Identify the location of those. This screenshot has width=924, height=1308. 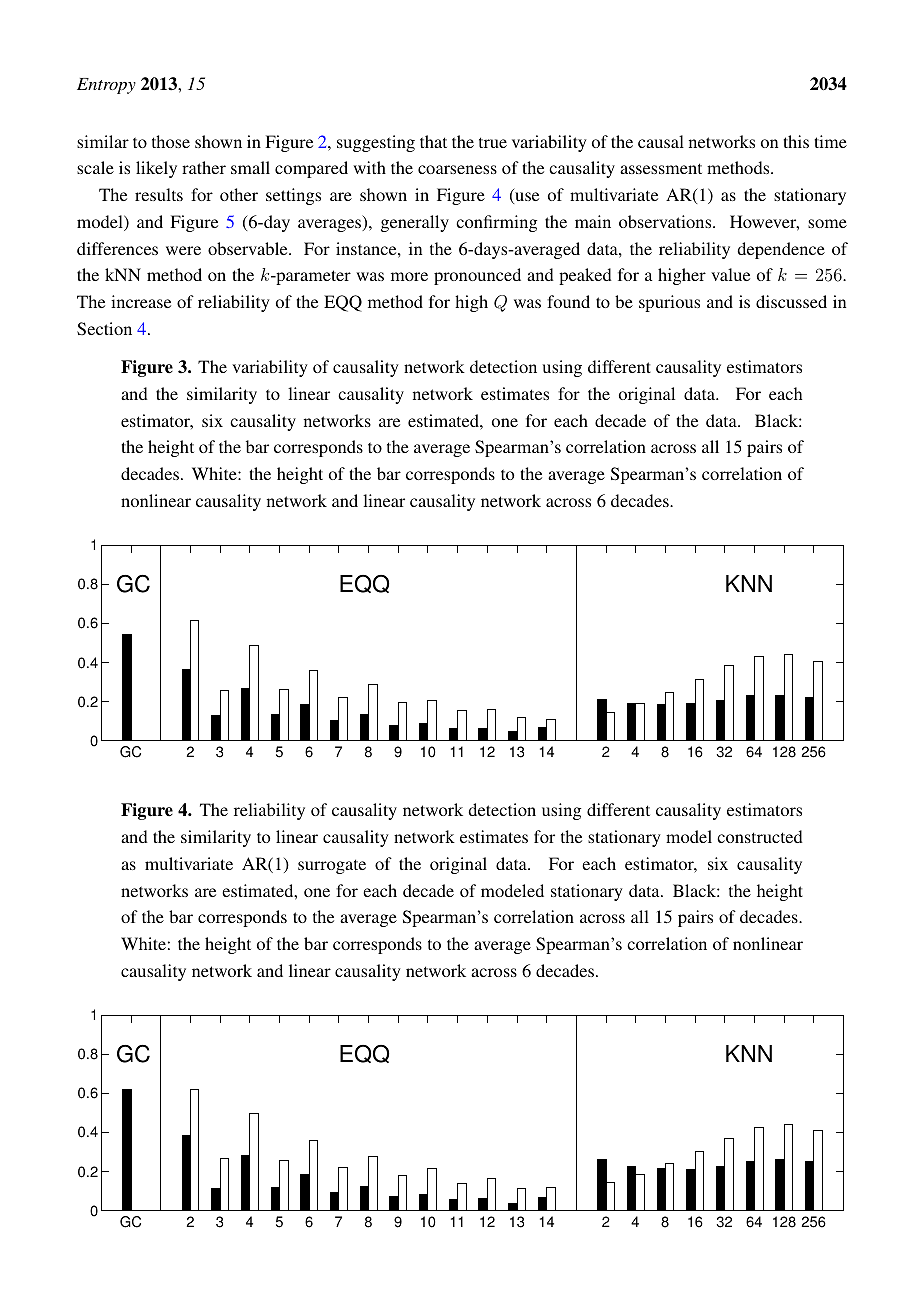
(171, 141).
